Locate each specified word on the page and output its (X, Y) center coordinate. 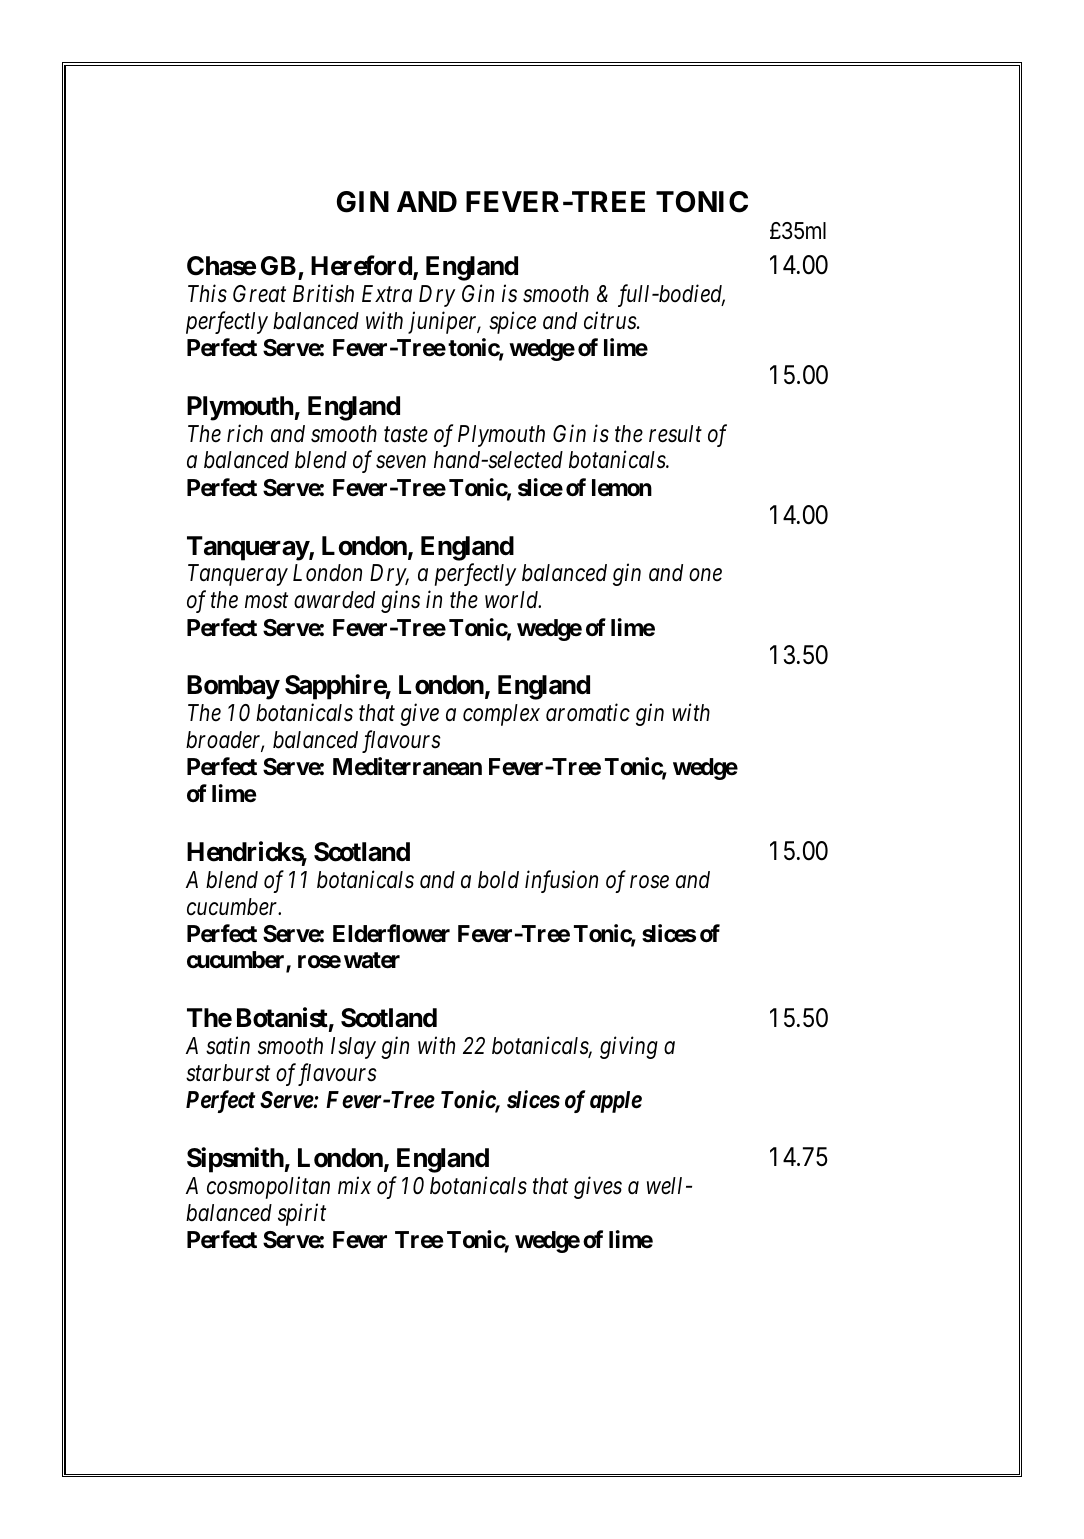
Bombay (233, 687)
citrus (611, 321)
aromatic (588, 713)
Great (259, 294)
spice (512, 323)
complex (501, 715)
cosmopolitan (268, 1187)
